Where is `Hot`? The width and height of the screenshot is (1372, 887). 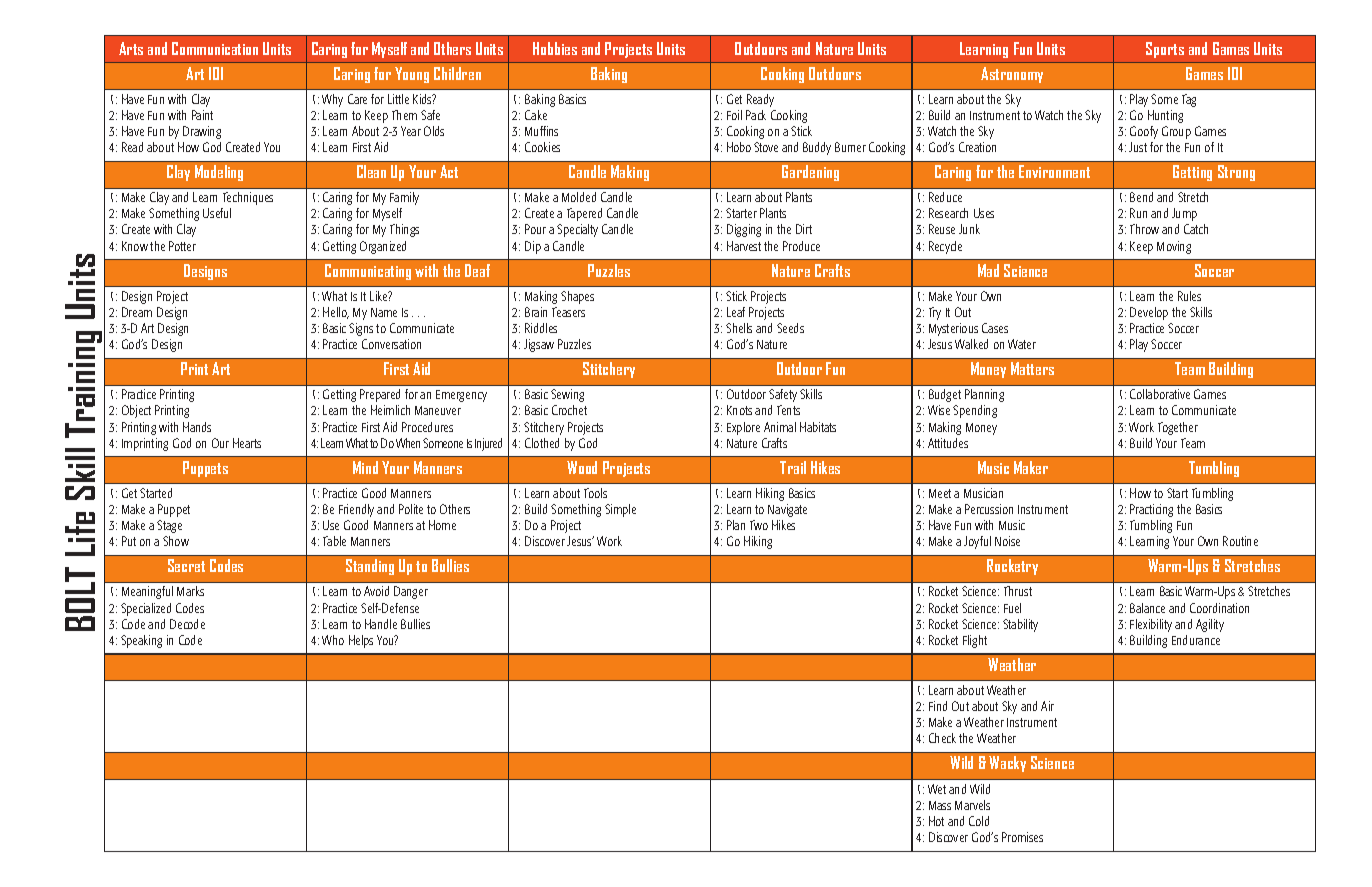
Hot is located at coordinates (936, 821).
